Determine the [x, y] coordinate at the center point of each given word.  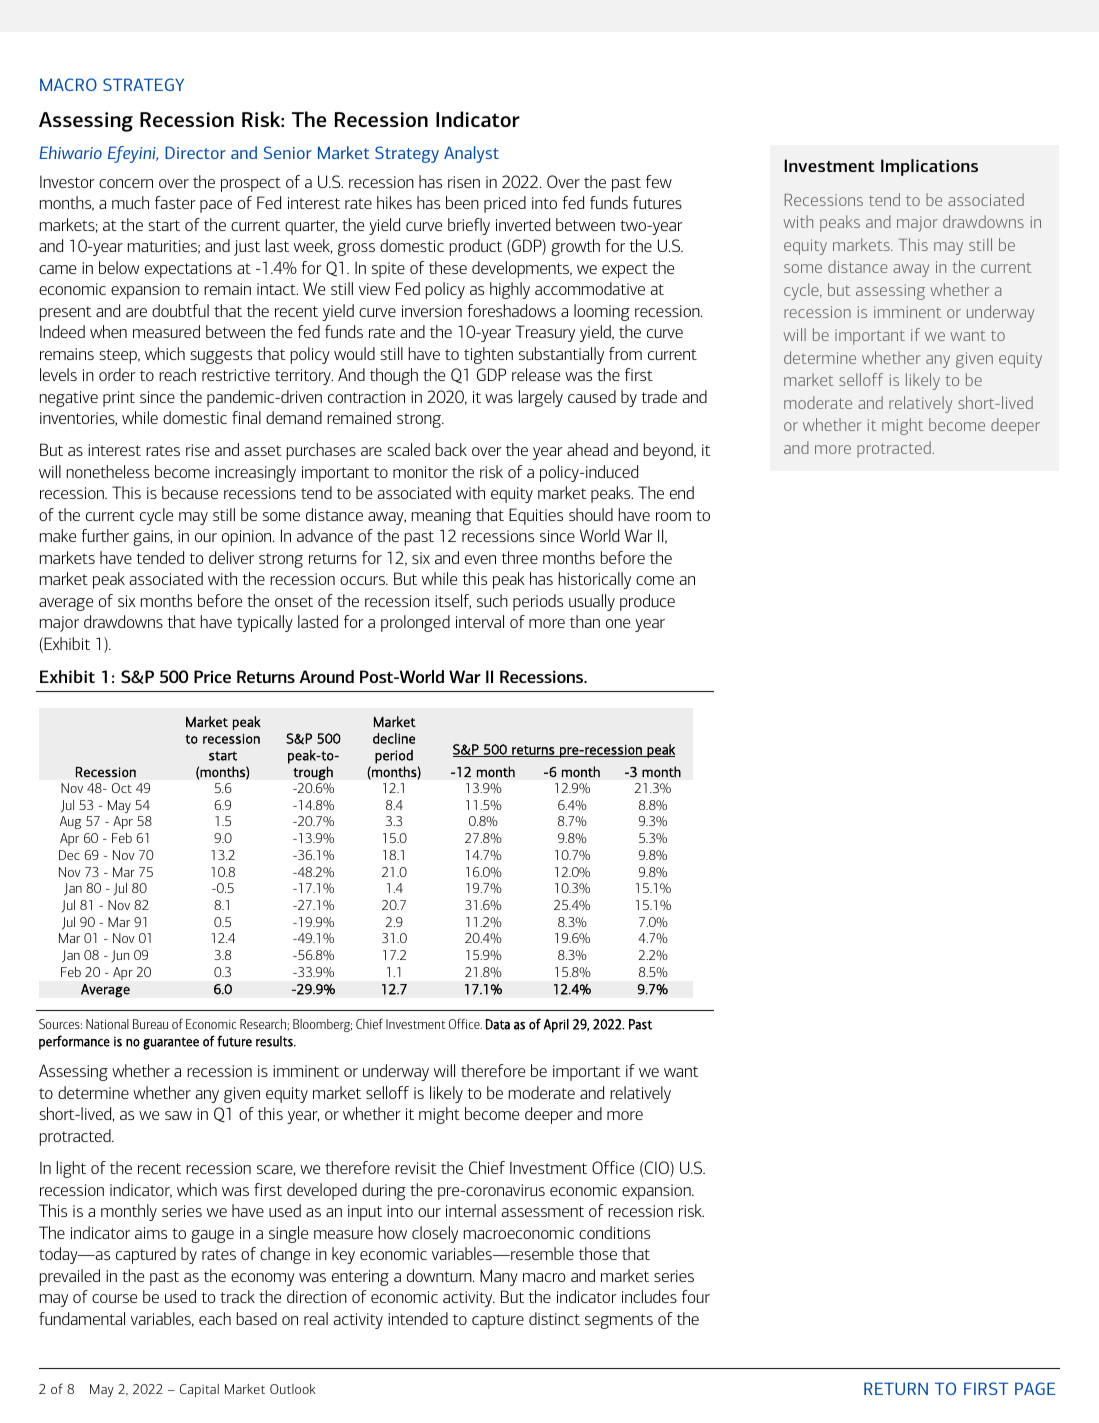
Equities [536, 516]
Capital [199, 1390]
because [190, 492]
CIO [658, 1169]
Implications [929, 167]
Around [327, 676]
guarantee [171, 1043]
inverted [523, 224]
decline [394, 738]
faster [175, 202]
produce [647, 602]
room [673, 516]
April [556, 1026]
